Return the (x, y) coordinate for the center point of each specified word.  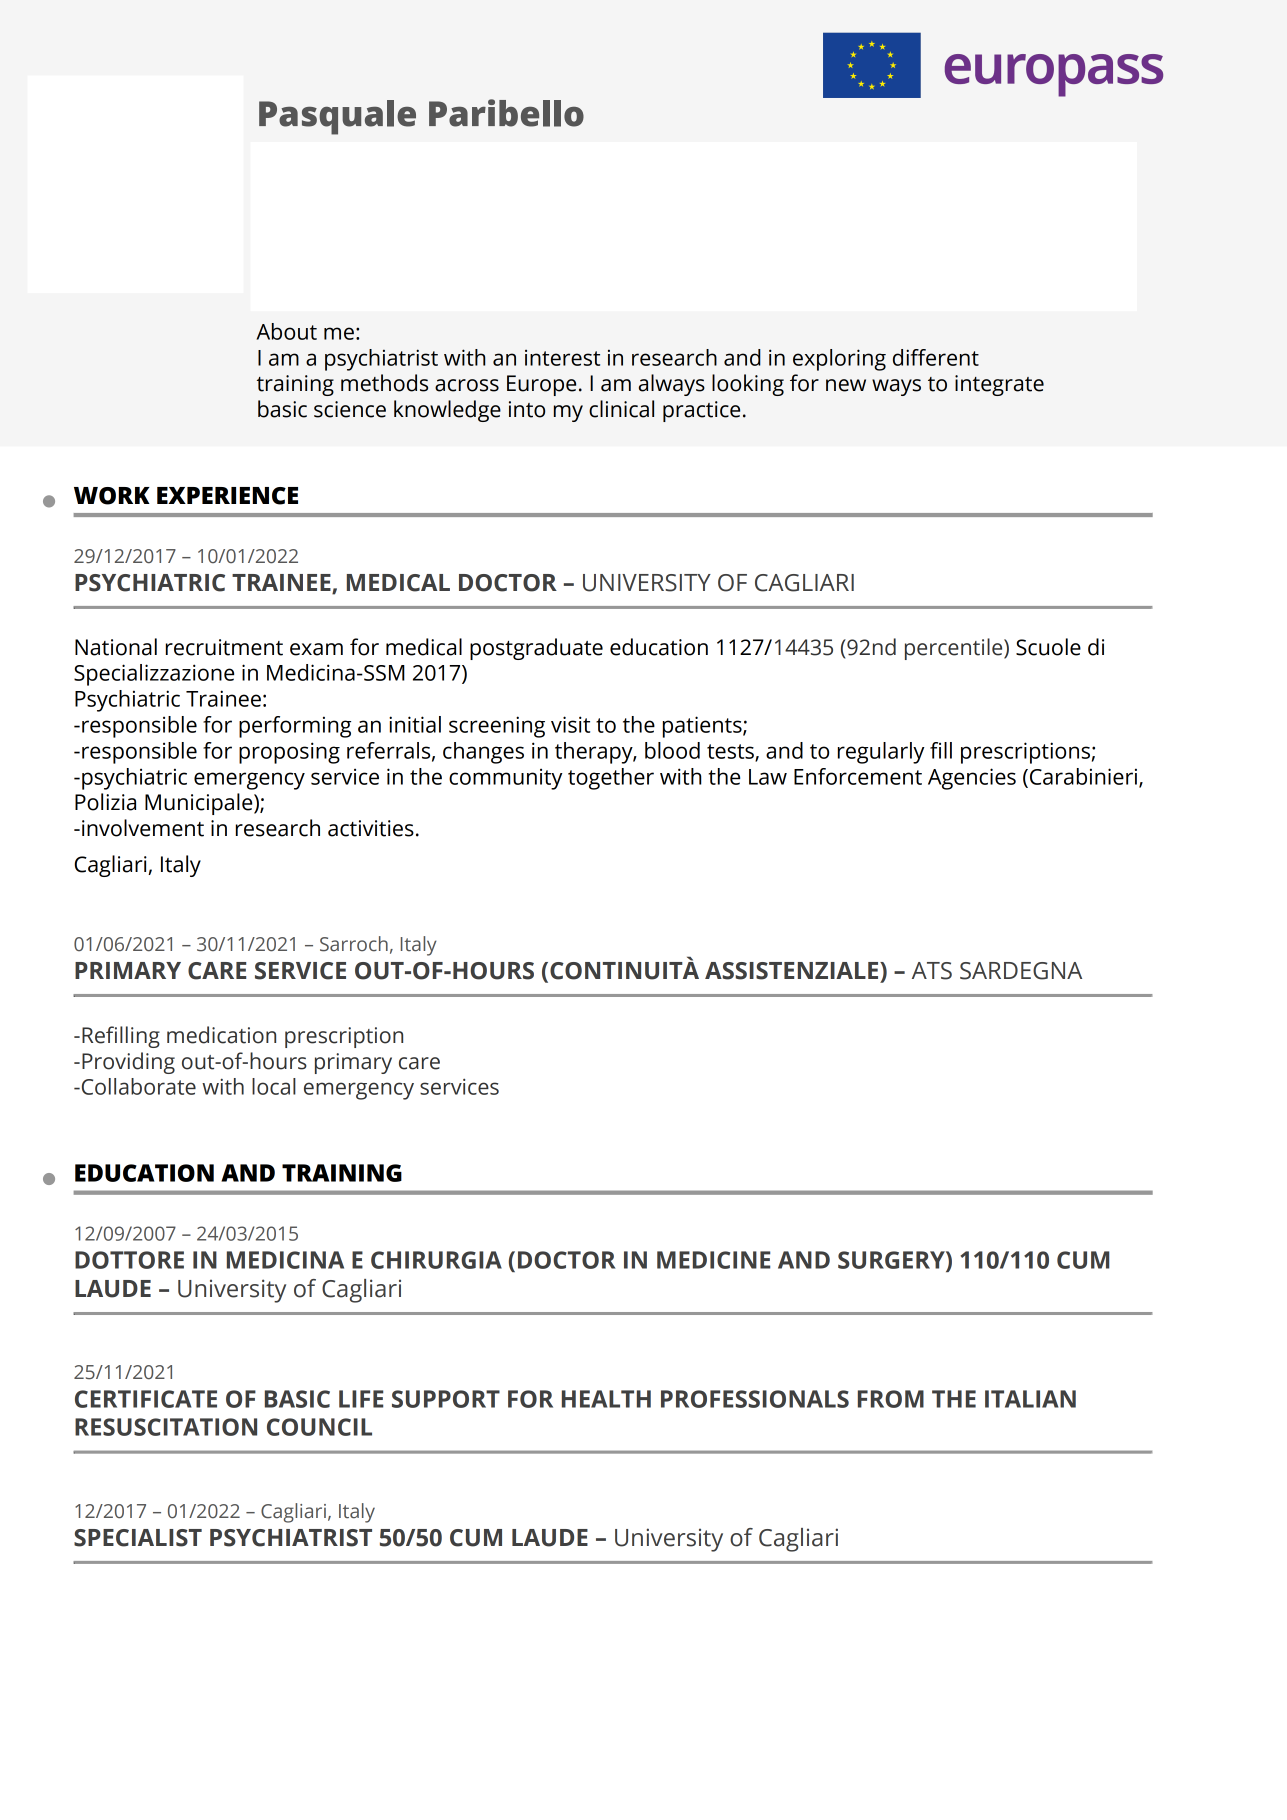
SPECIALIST (138, 1538)
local (274, 1086)
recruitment (224, 647)
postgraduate (536, 649)
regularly (881, 753)
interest (562, 358)
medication (221, 1035)
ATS (932, 971)
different (936, 357)
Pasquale (337, 117)
